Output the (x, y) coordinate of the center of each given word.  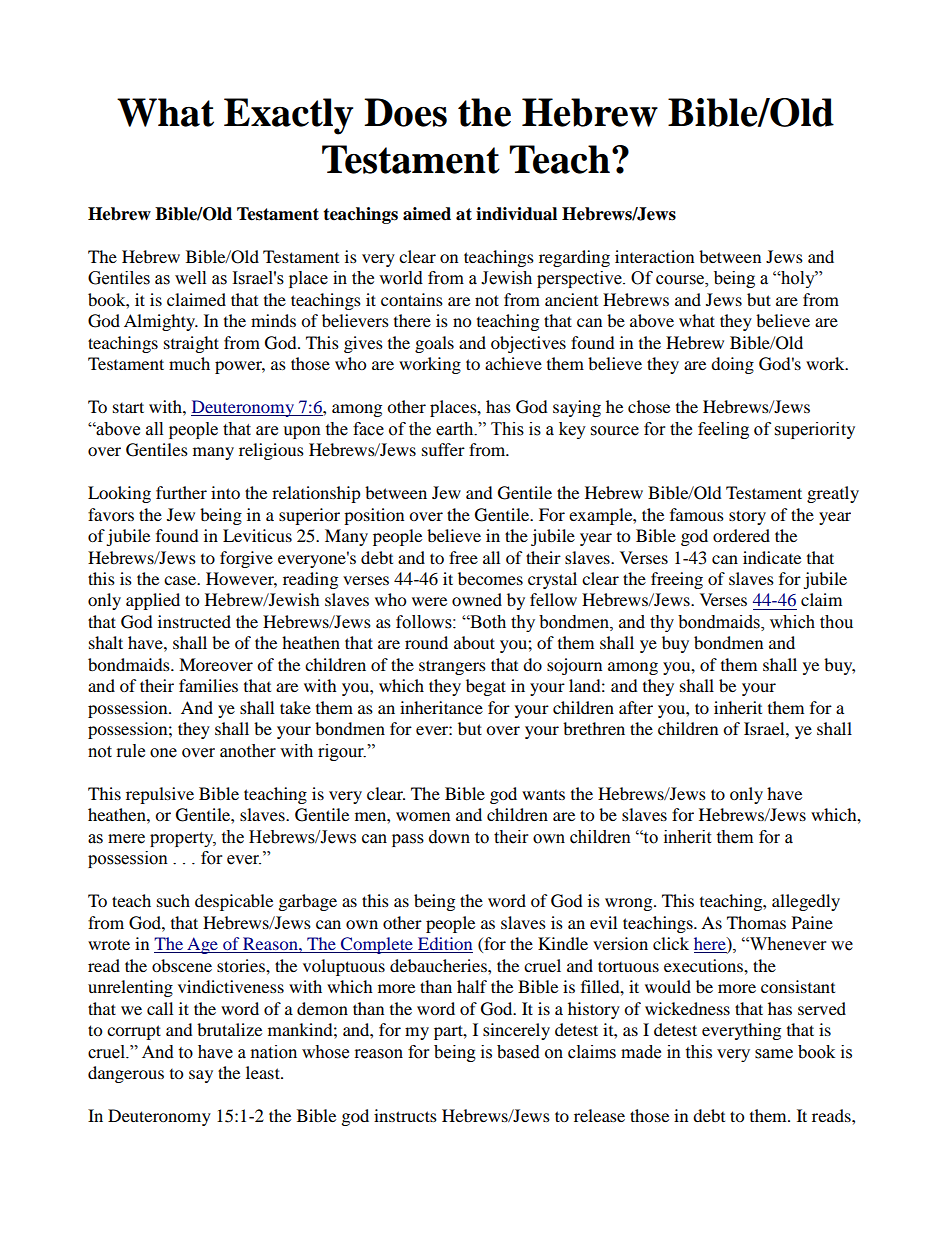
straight (191, 344)
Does (405, 112)
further (181, 492)
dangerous (126, 1074)
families (208, 685)
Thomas (756, 922)
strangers (452, 667)
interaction (654, 256)
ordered (741, 535)
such (173, 900)
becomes (490, 578)
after (636, 707)
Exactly (288, 116)
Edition (444, 945)
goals (434, 344)
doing (732, 365)
